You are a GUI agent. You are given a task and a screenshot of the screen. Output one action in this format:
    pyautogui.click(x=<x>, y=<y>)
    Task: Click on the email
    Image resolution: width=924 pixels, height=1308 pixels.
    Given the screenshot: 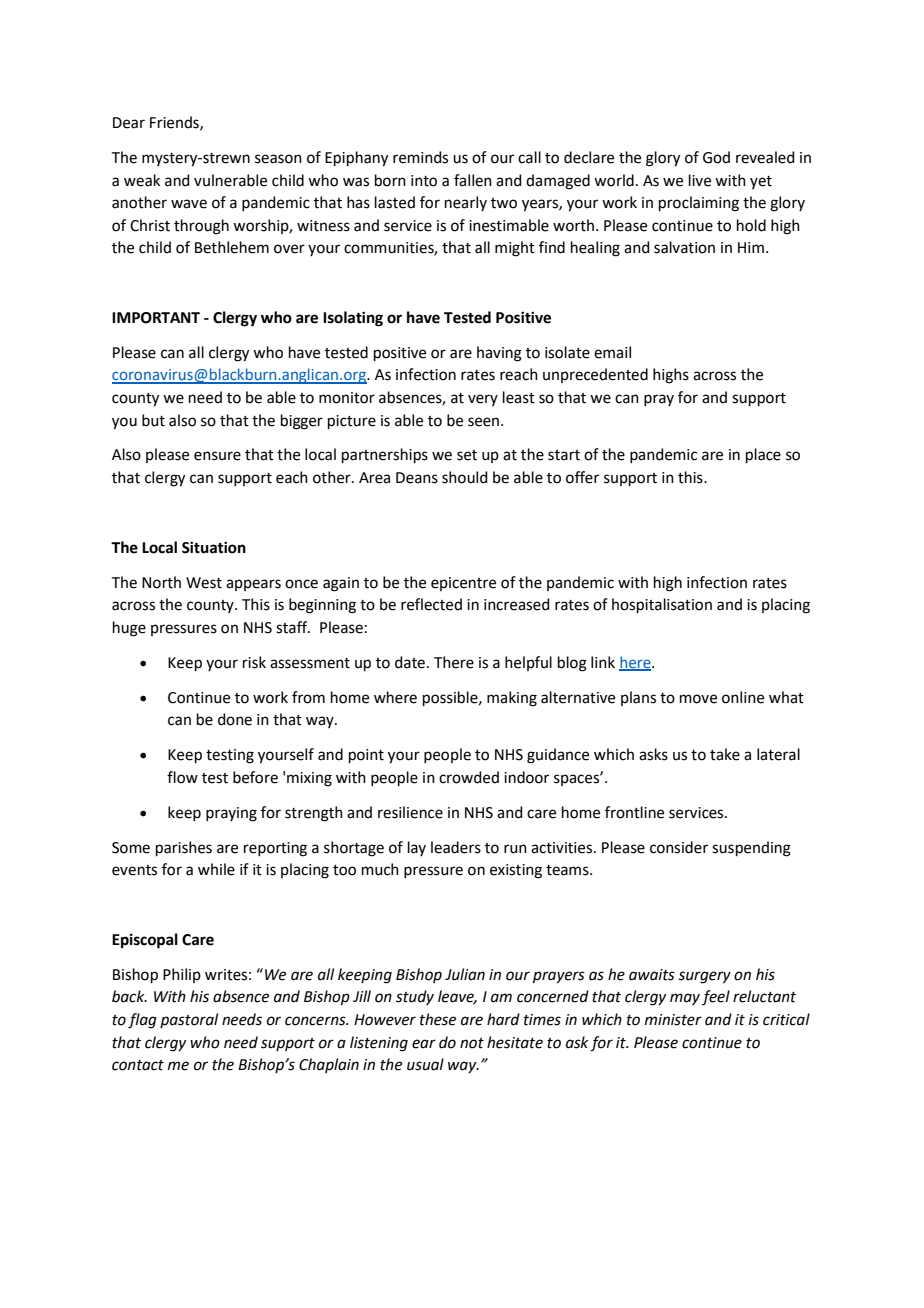 What is the action you would take?
    pyautogui.click(x=612, y=352)
